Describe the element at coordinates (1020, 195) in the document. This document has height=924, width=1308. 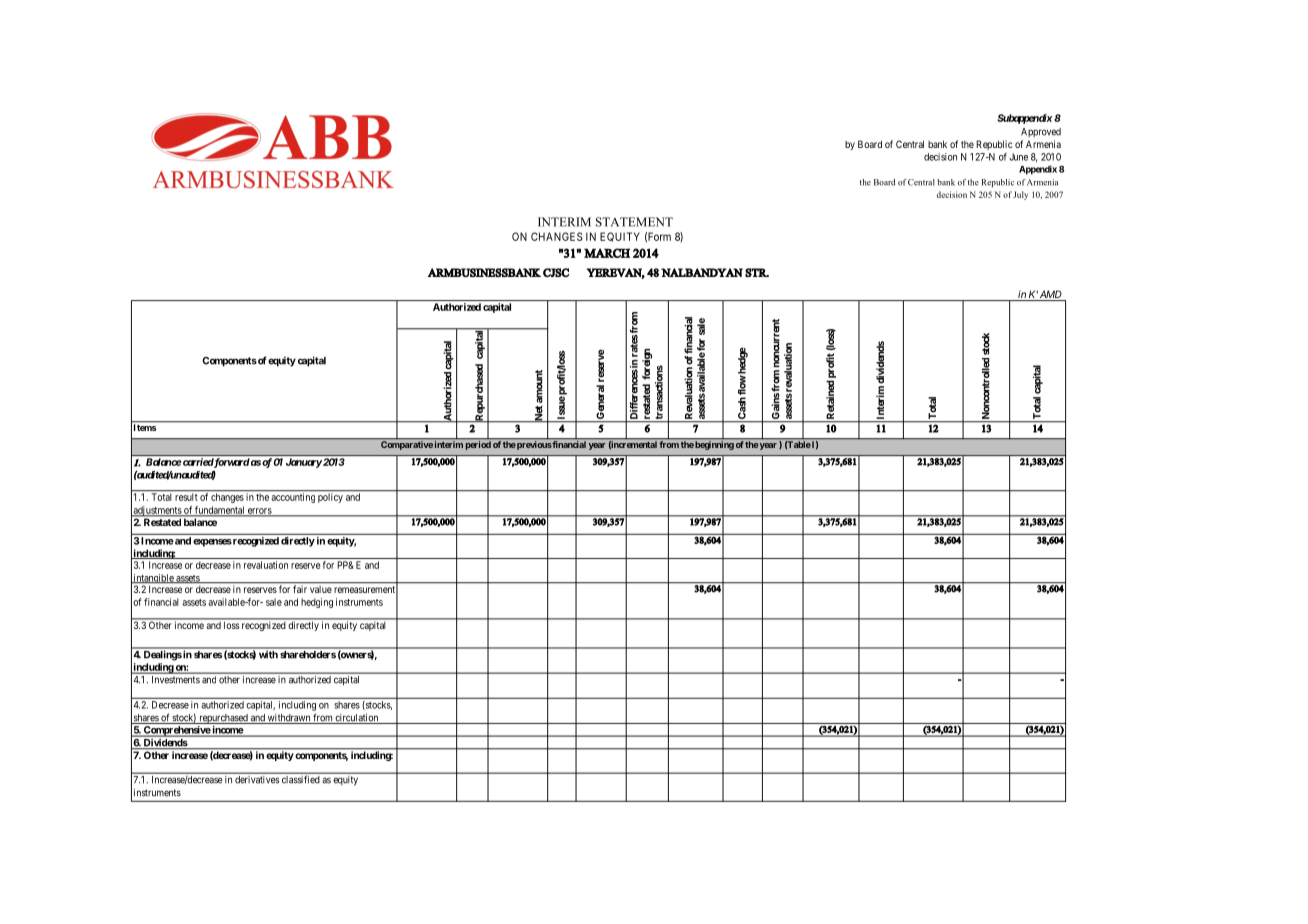
I see `July` at that location.
